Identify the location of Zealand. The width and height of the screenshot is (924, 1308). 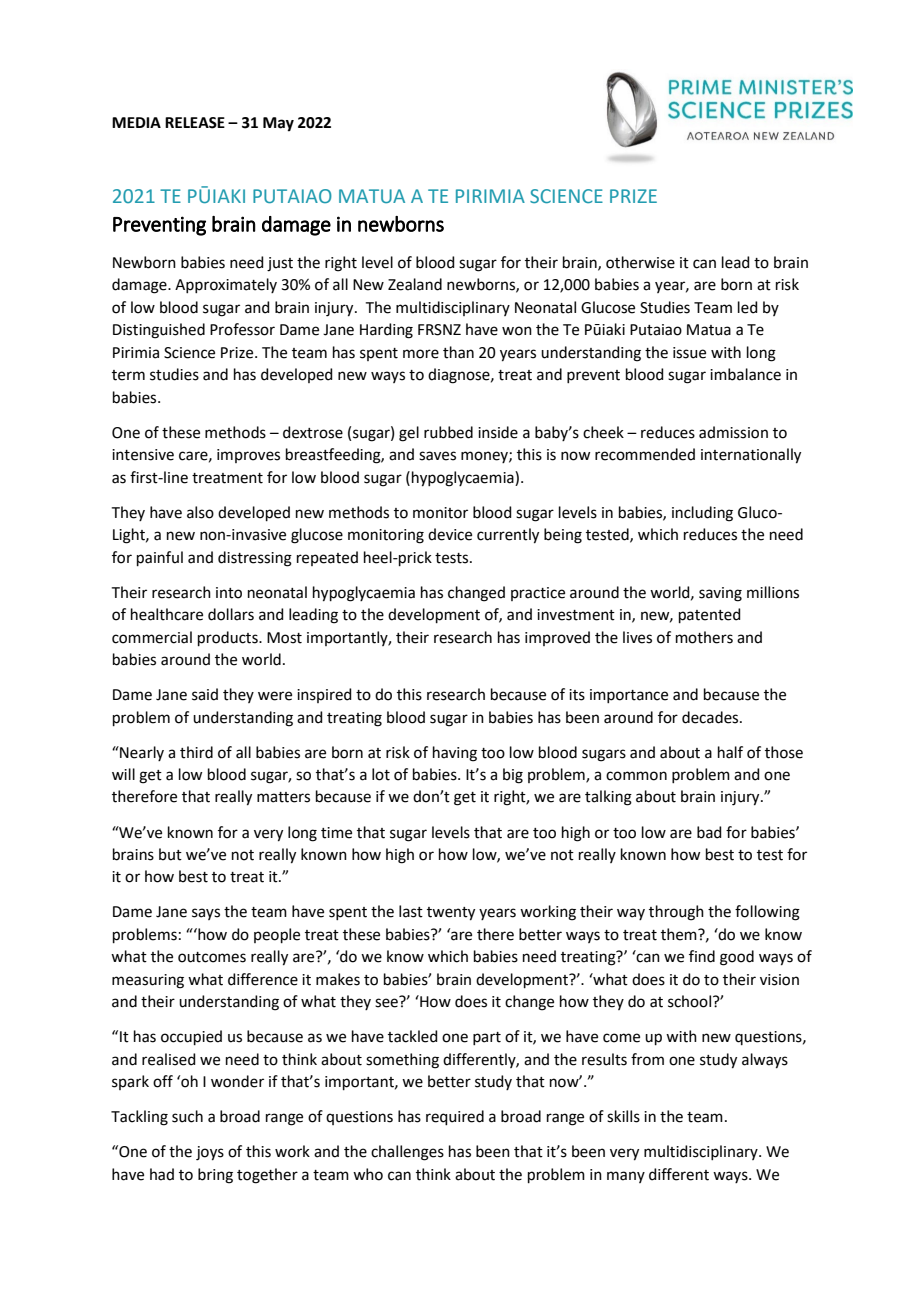
(415, 284).
